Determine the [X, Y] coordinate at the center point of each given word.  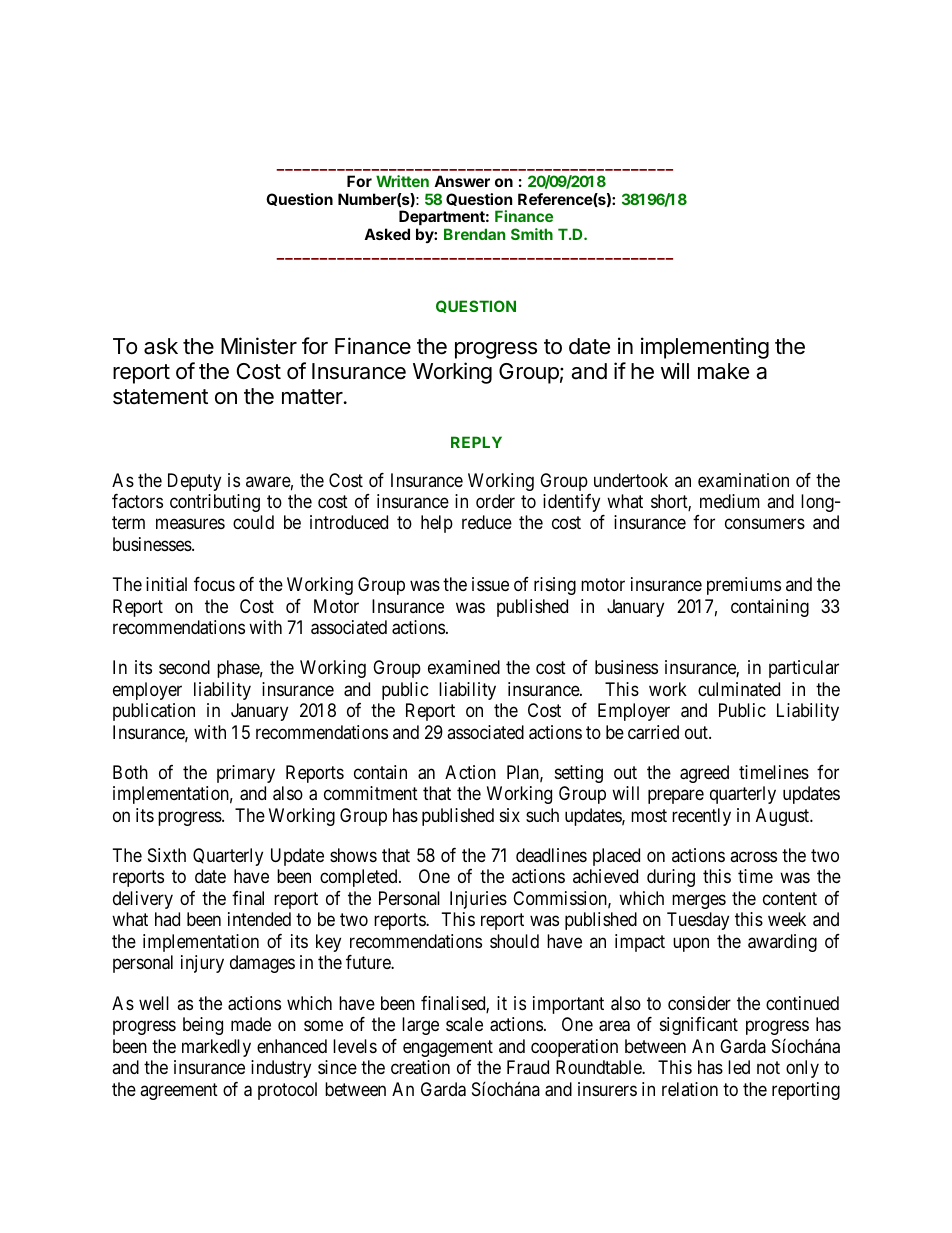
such [542, 815]
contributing [215, 503]
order [495, 501]
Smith [532, 234]
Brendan [474, 234]
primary [246, 774]
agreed [704, 774]
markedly [216, 1048]
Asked [387, 234]
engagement [448, 1048]
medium [730, 501]
